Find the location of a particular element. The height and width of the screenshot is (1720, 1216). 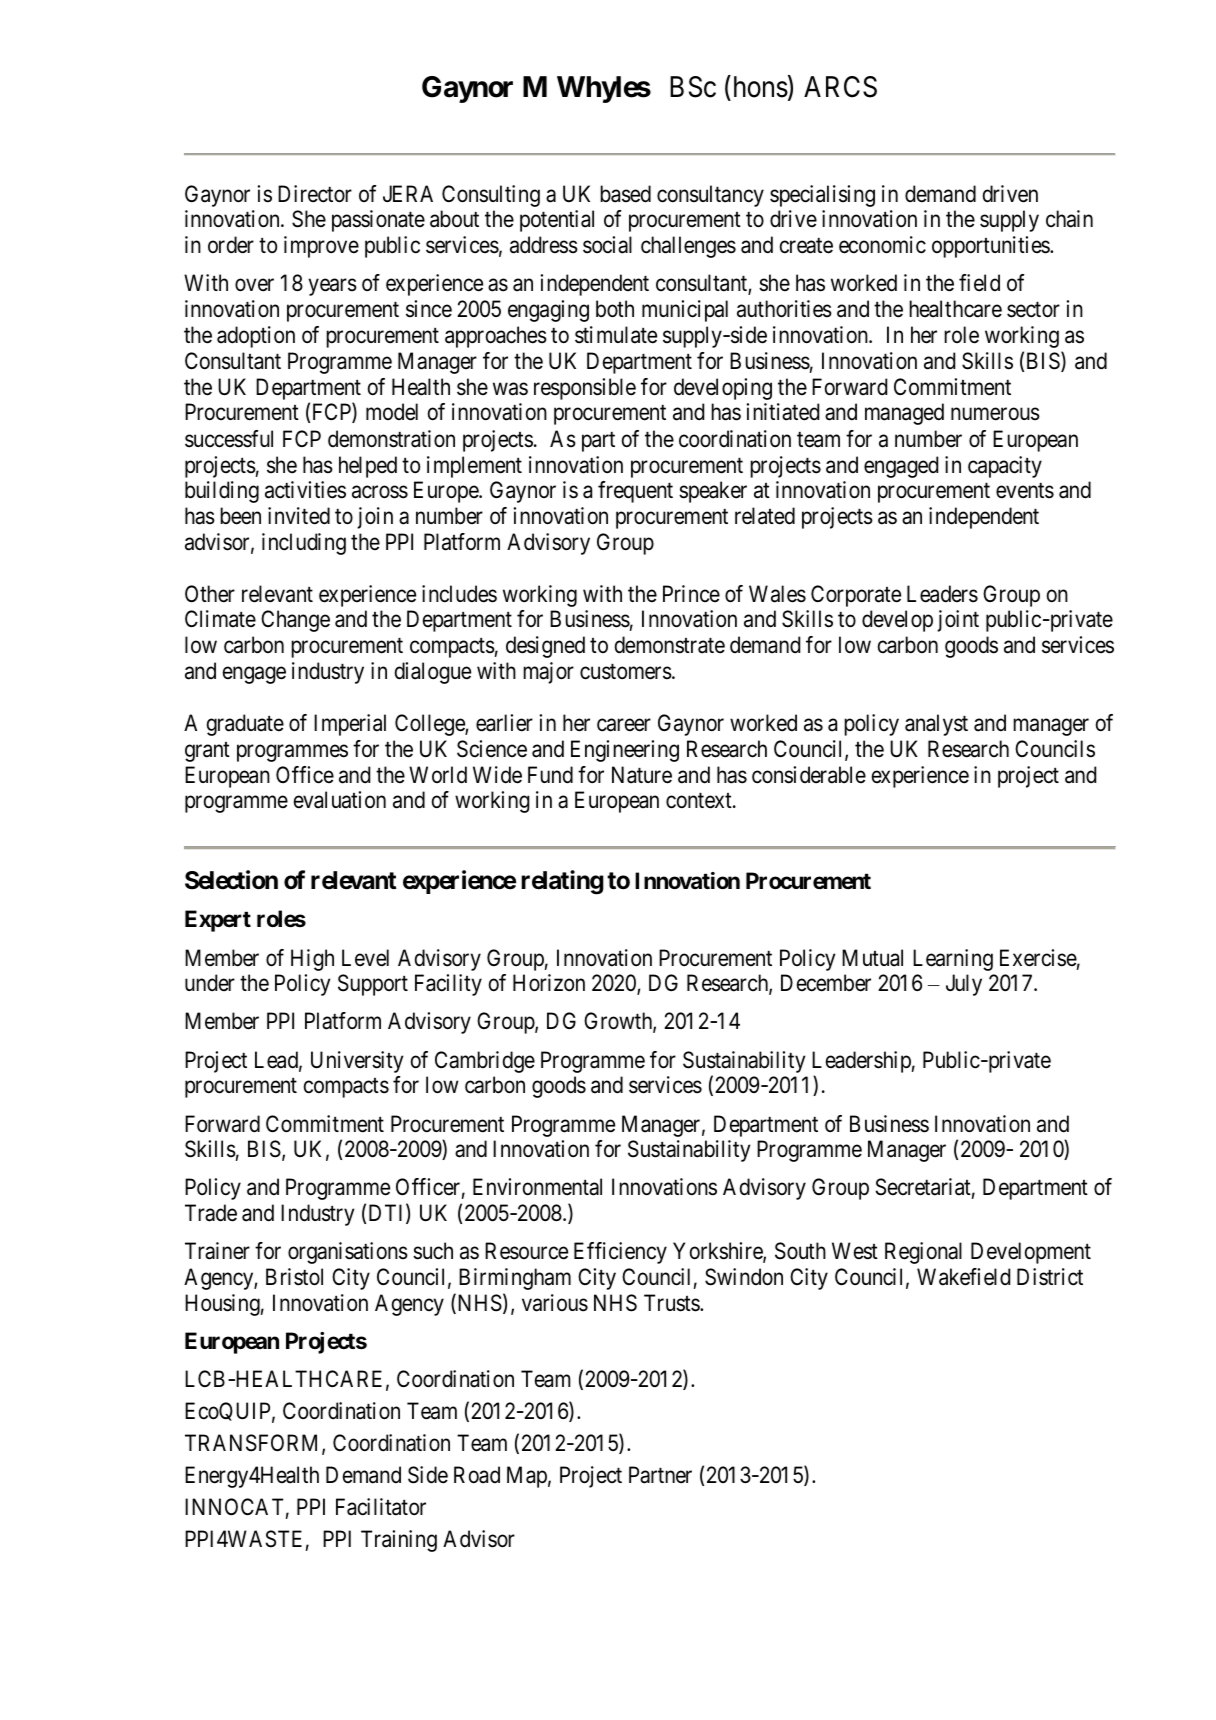

Change is located at coordinates (295, 621).
